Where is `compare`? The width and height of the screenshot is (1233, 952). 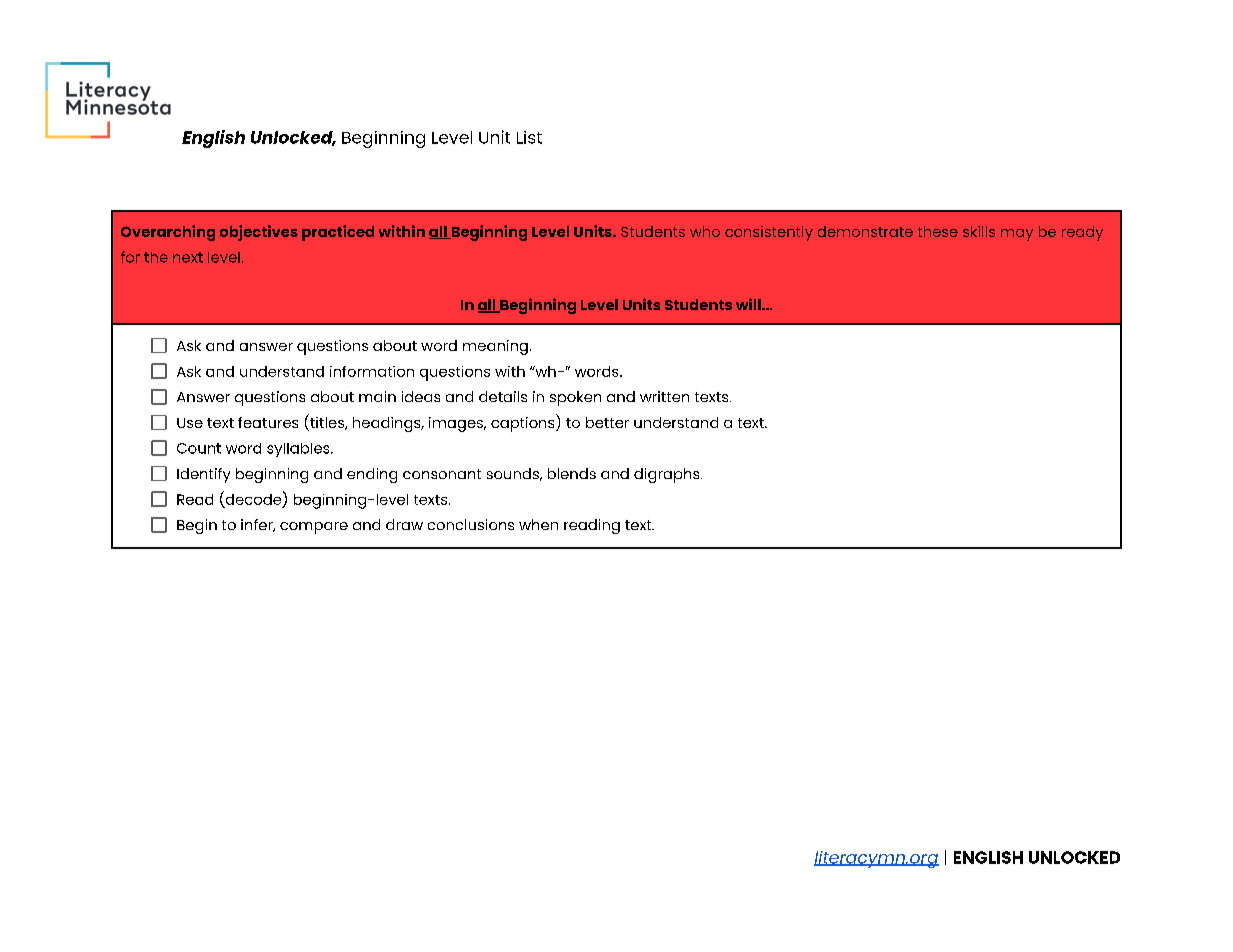 compare is located at coordinates (314, 528).
